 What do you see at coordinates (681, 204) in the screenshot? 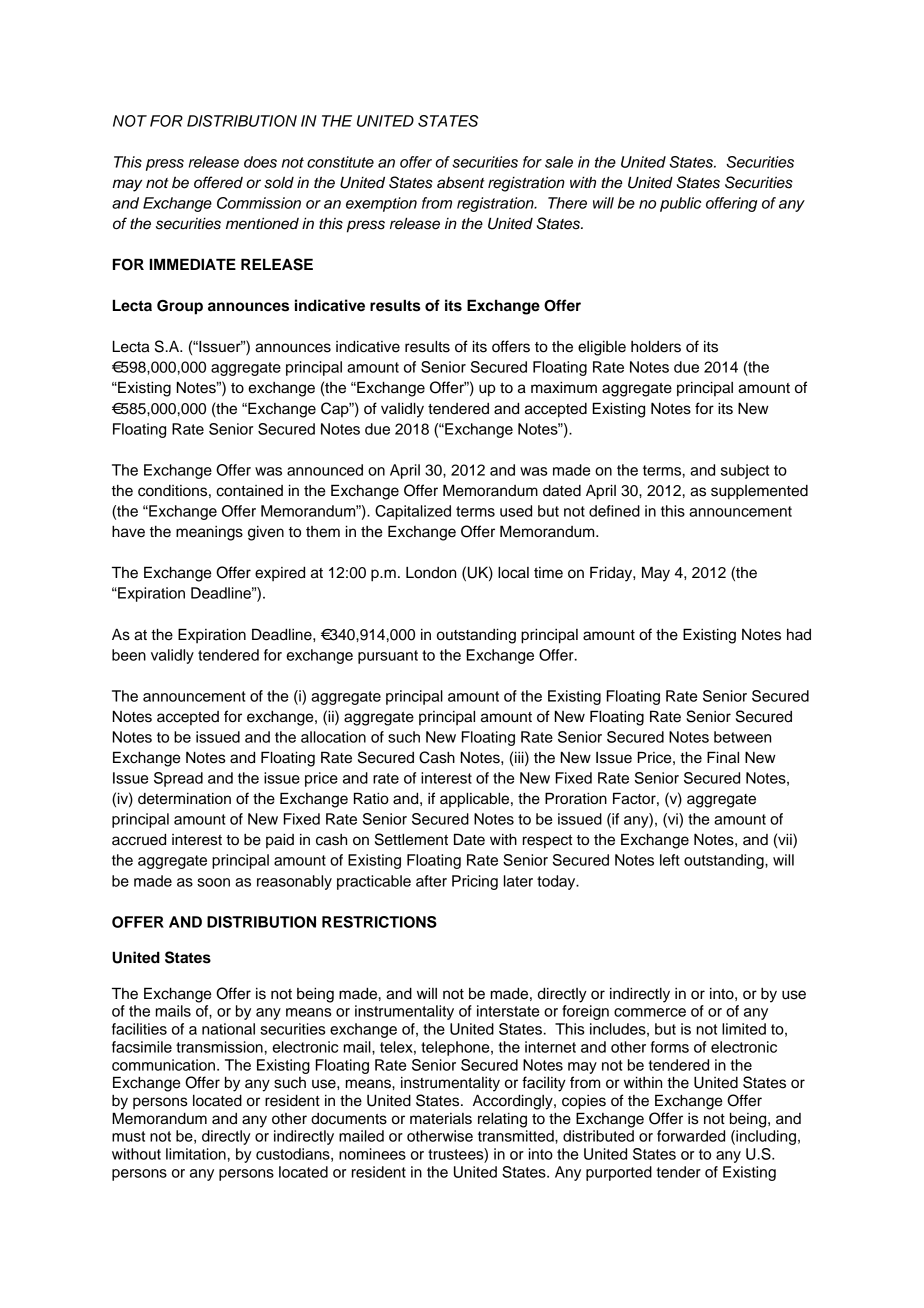
I see `public` at bounding box center [681, 204].
